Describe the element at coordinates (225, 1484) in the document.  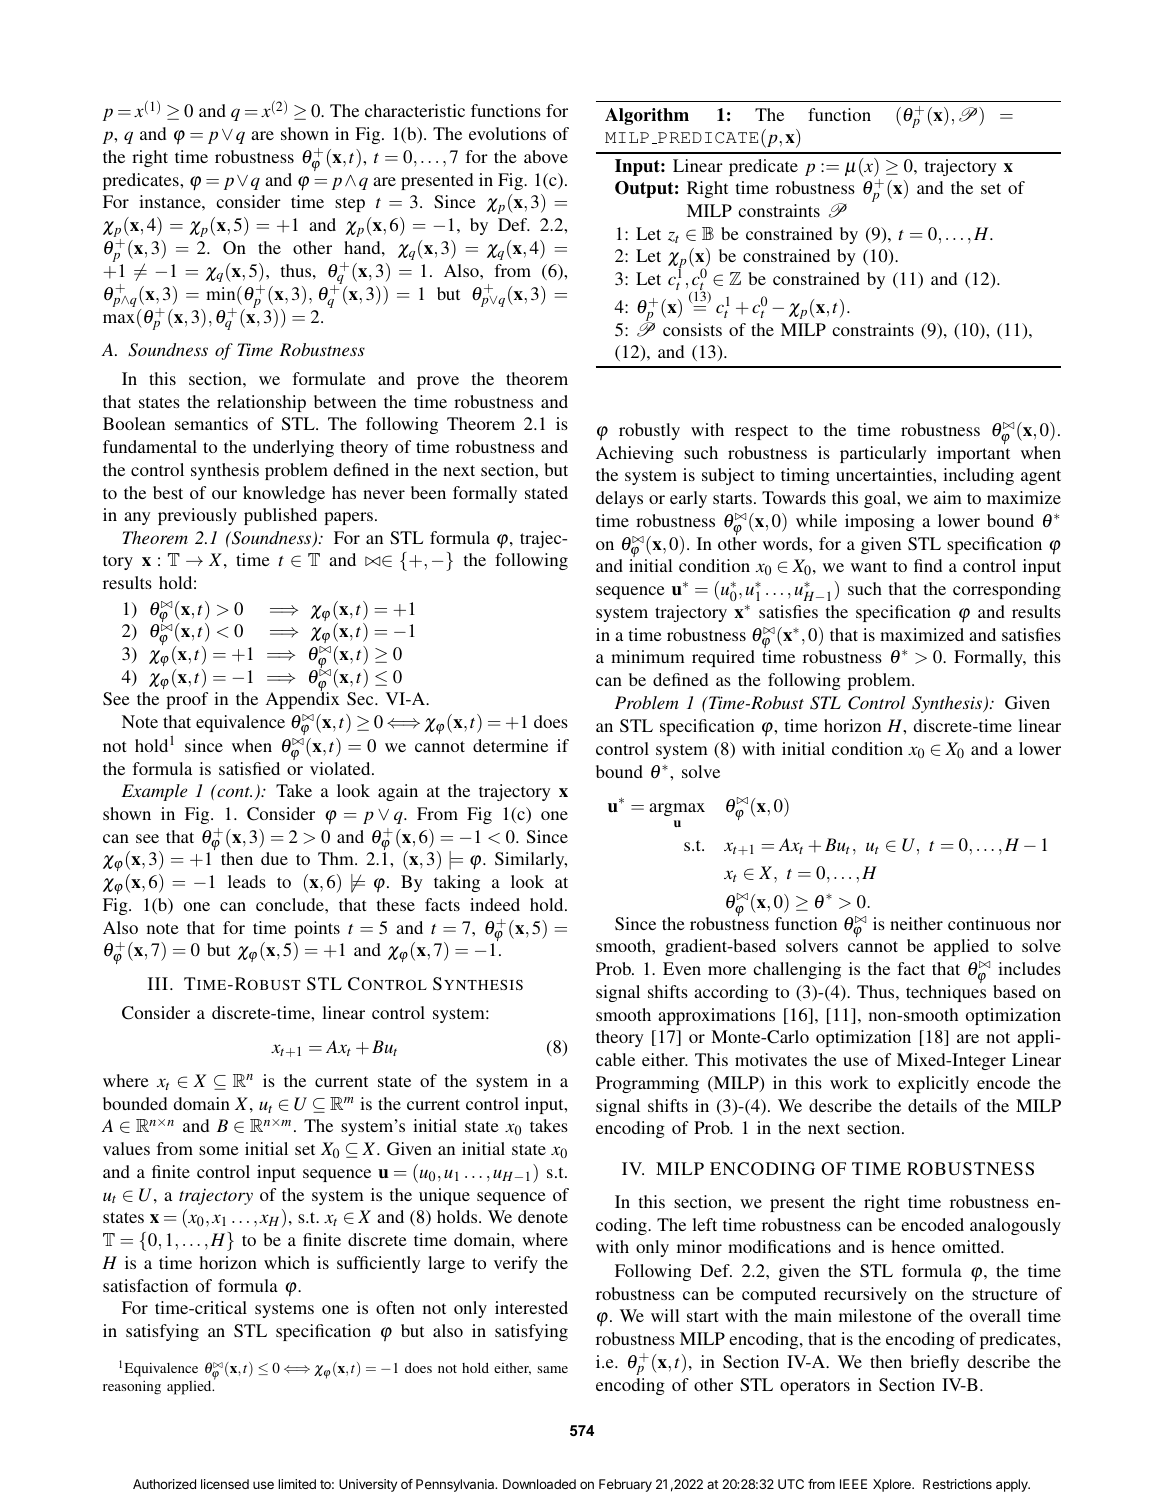
I see `licensed` at that location.
